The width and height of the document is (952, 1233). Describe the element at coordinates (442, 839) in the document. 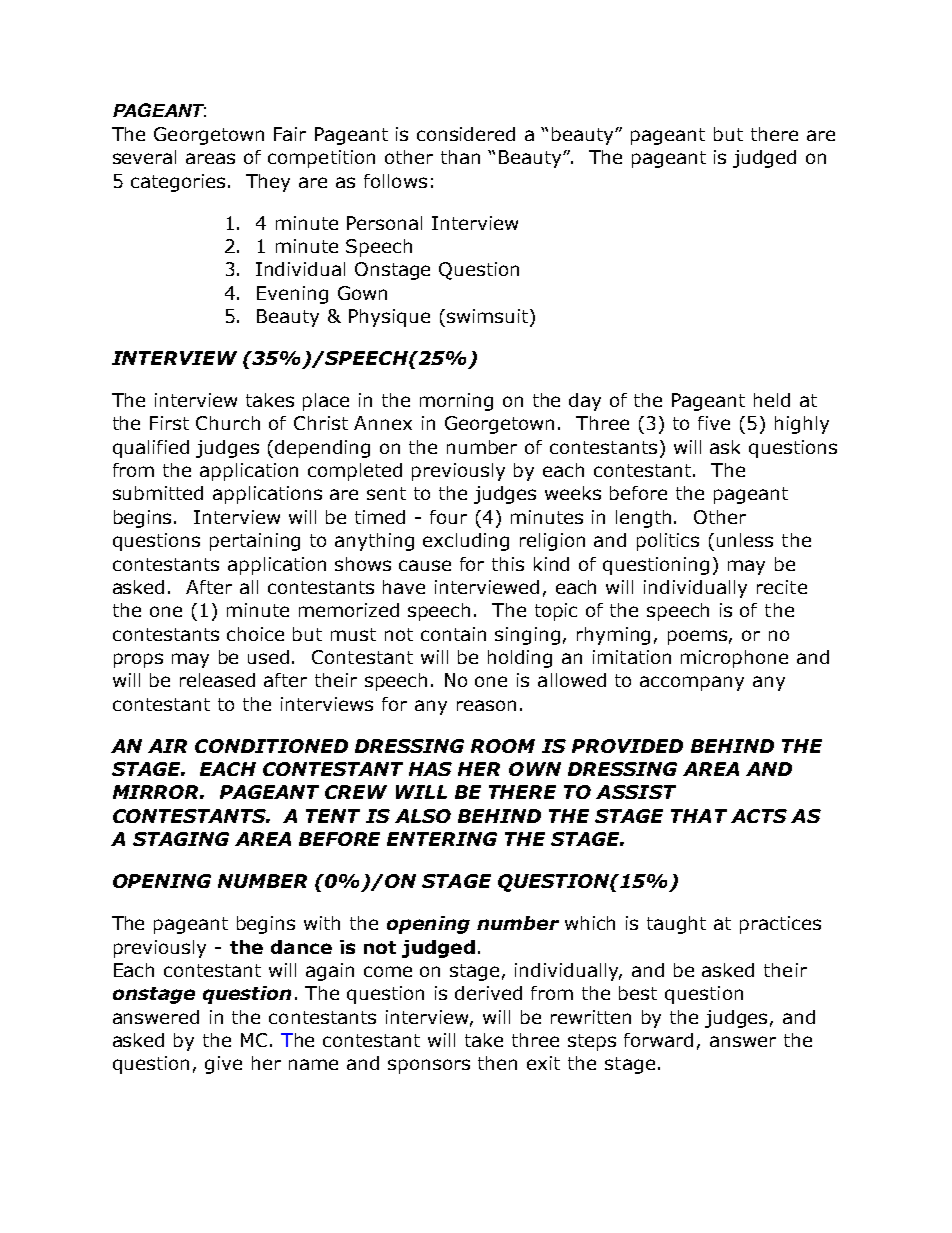

I see `ENTERING` at that location.
